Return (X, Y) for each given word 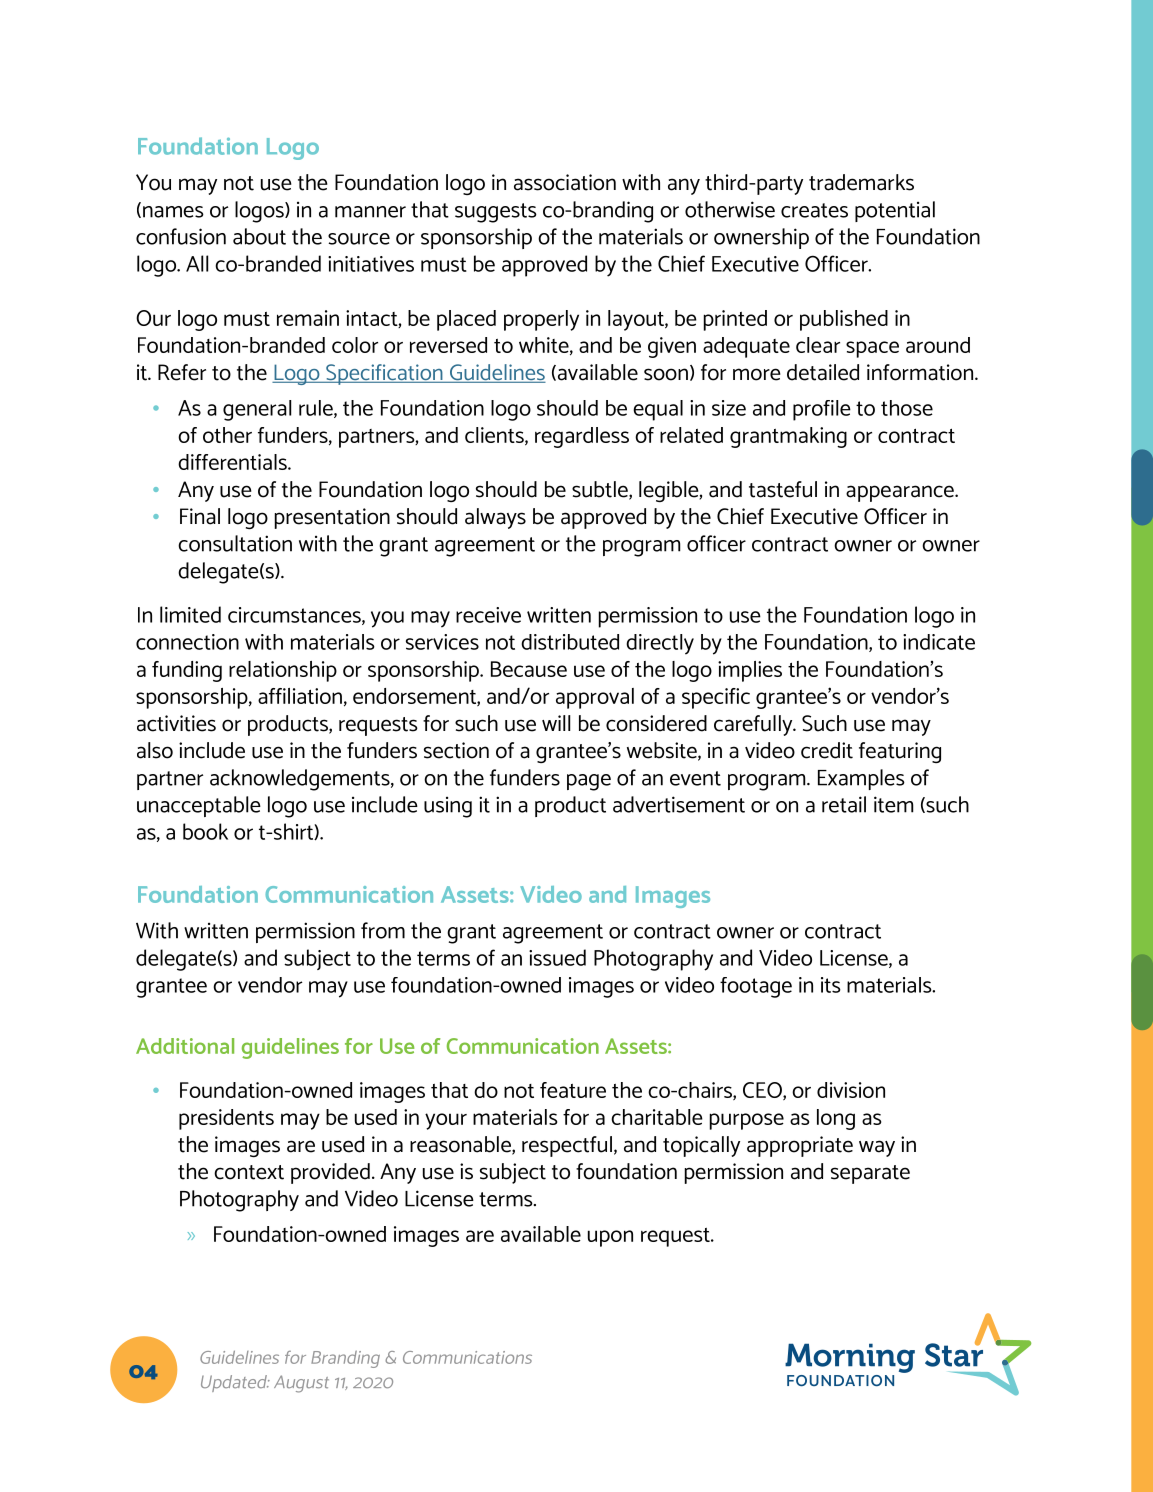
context (249, 1172)
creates (814, 210)
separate (870, 1174)
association (565, 182)
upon (610, 1238)
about (259, 236)
